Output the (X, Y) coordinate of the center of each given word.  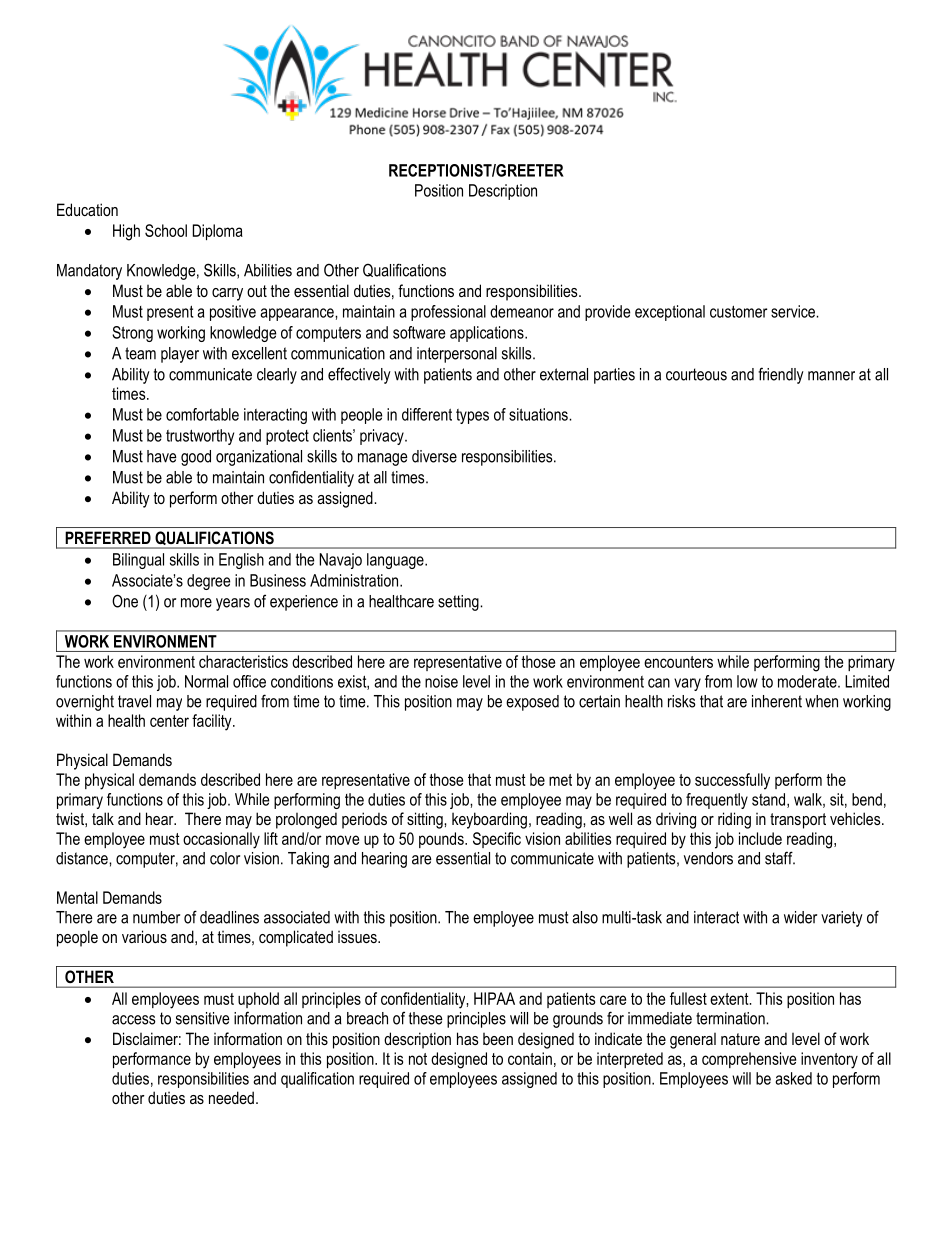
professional (448, 313)
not (418, 1059)
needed (231, 1097)
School (166, 230)
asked (793, 1078)
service (794, 311)
